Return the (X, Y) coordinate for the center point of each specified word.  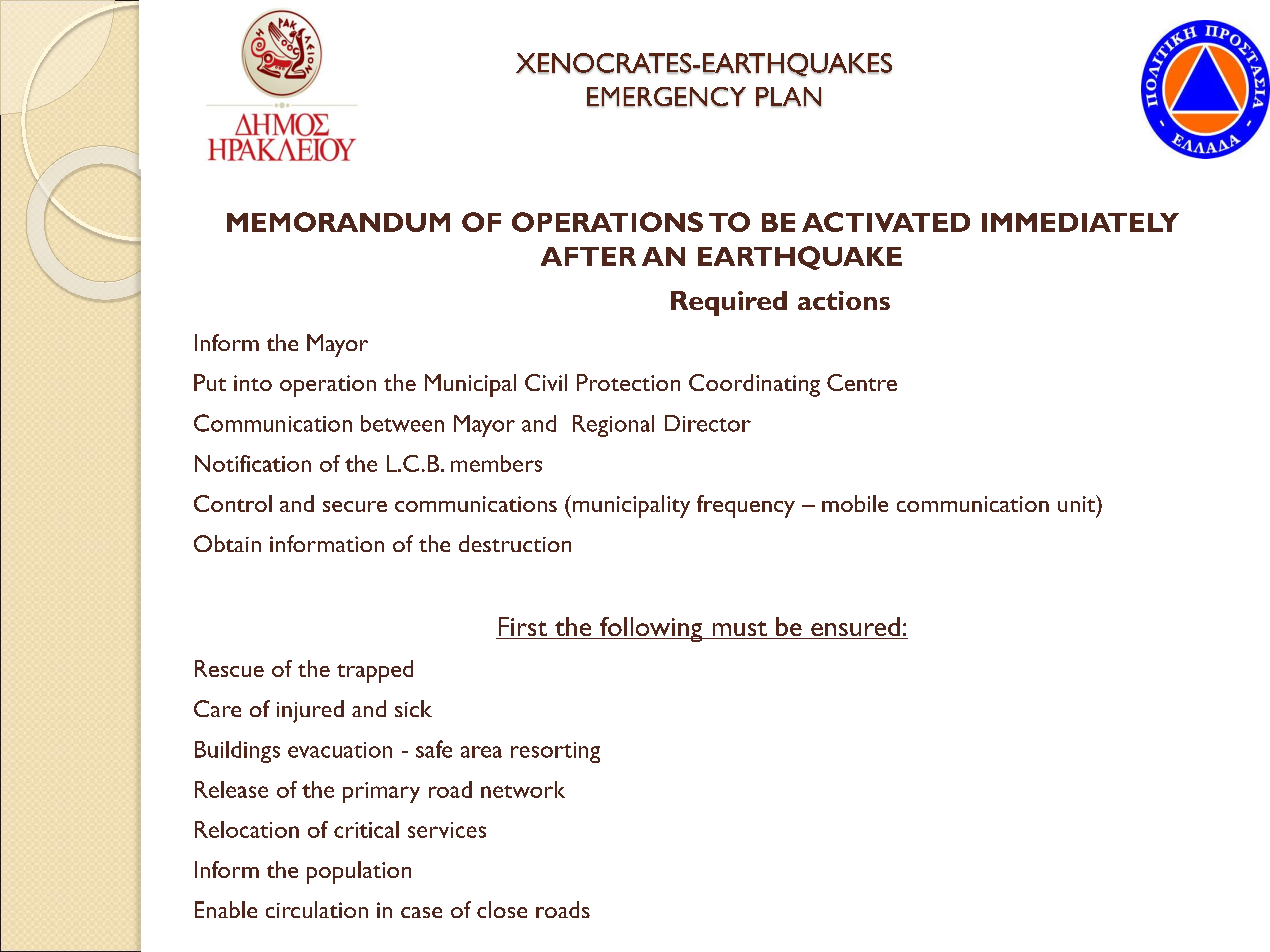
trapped (375, 671)
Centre (862, 382)
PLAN (788, 97)
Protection (628, 382)
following (651, 629)
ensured (855, 628)
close (502, 909)
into (253, 383)
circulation (317, 909)
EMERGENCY (666, 97)
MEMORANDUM (338, 222)
